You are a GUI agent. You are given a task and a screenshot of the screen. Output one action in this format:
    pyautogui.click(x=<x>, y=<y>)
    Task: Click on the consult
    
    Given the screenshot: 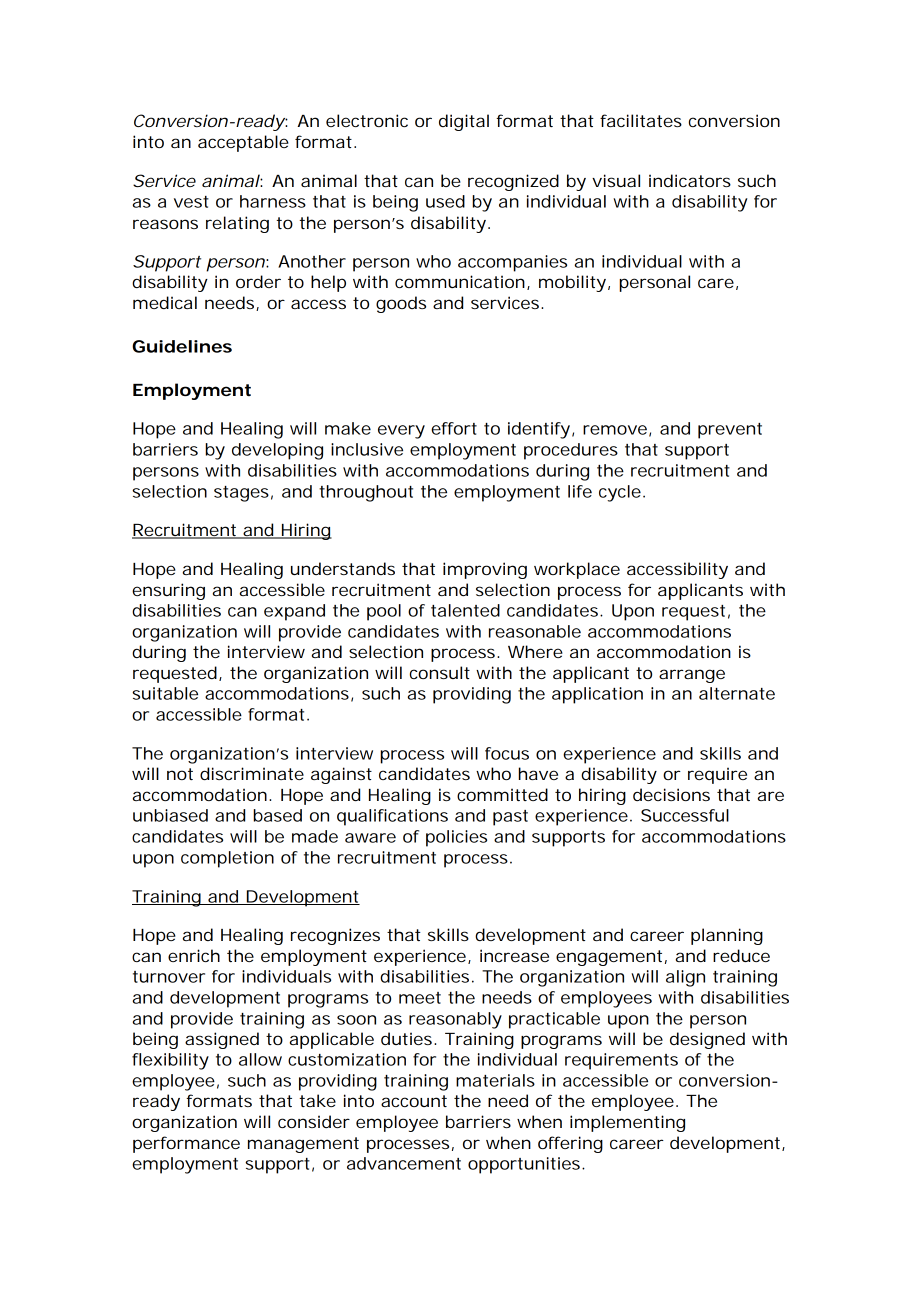 What is the action you would take?
    pyautogui.click(x=440, y=672)
